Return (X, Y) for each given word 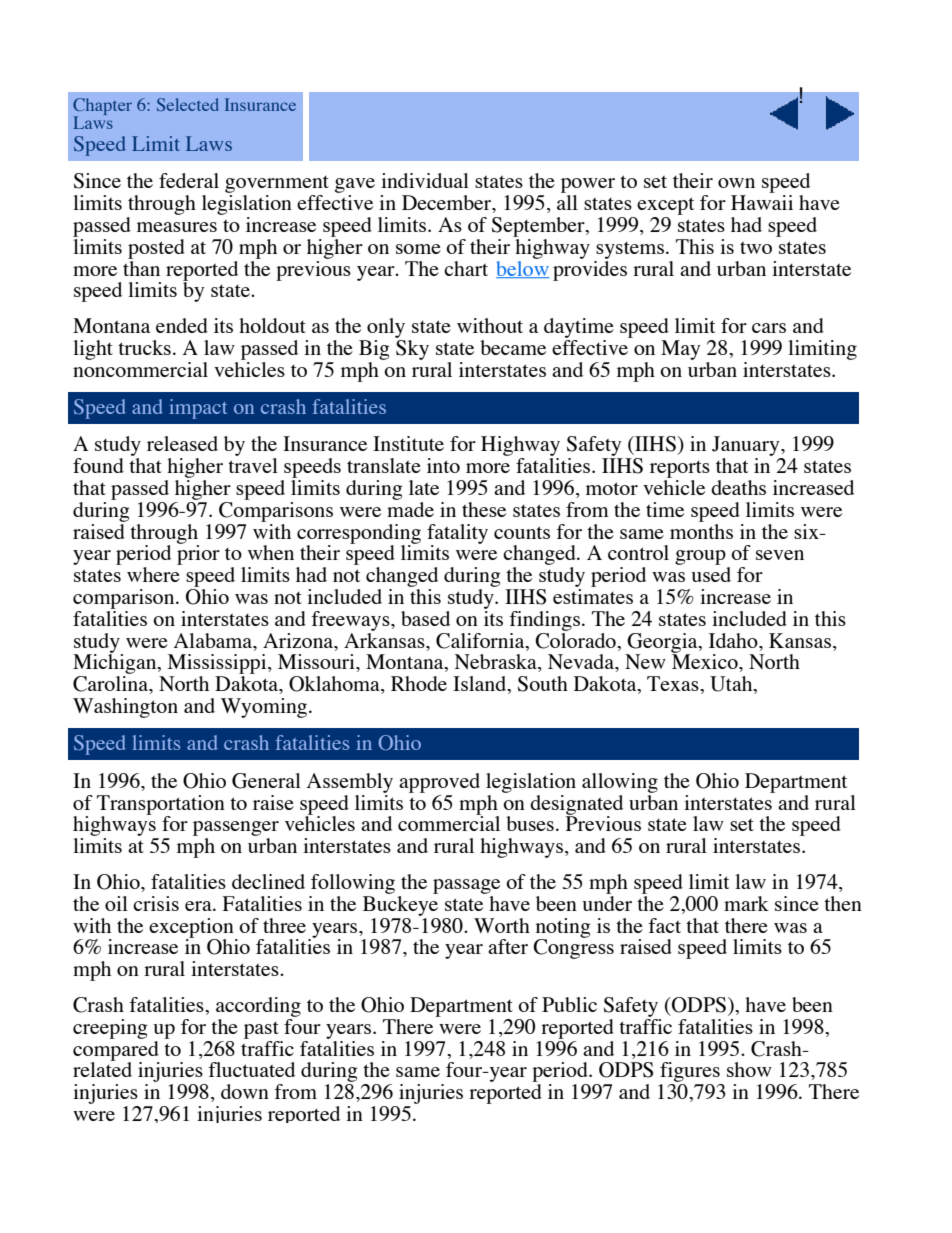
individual (425, 180)
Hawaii (762, 202)
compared (116, 1050)
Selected (188, 104)
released (182, 443)
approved (439, 783)
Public (569, 1004)
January (747, 447)
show (749, 1069)
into (443, 465)
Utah (732, 685)
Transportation (161, 806)
